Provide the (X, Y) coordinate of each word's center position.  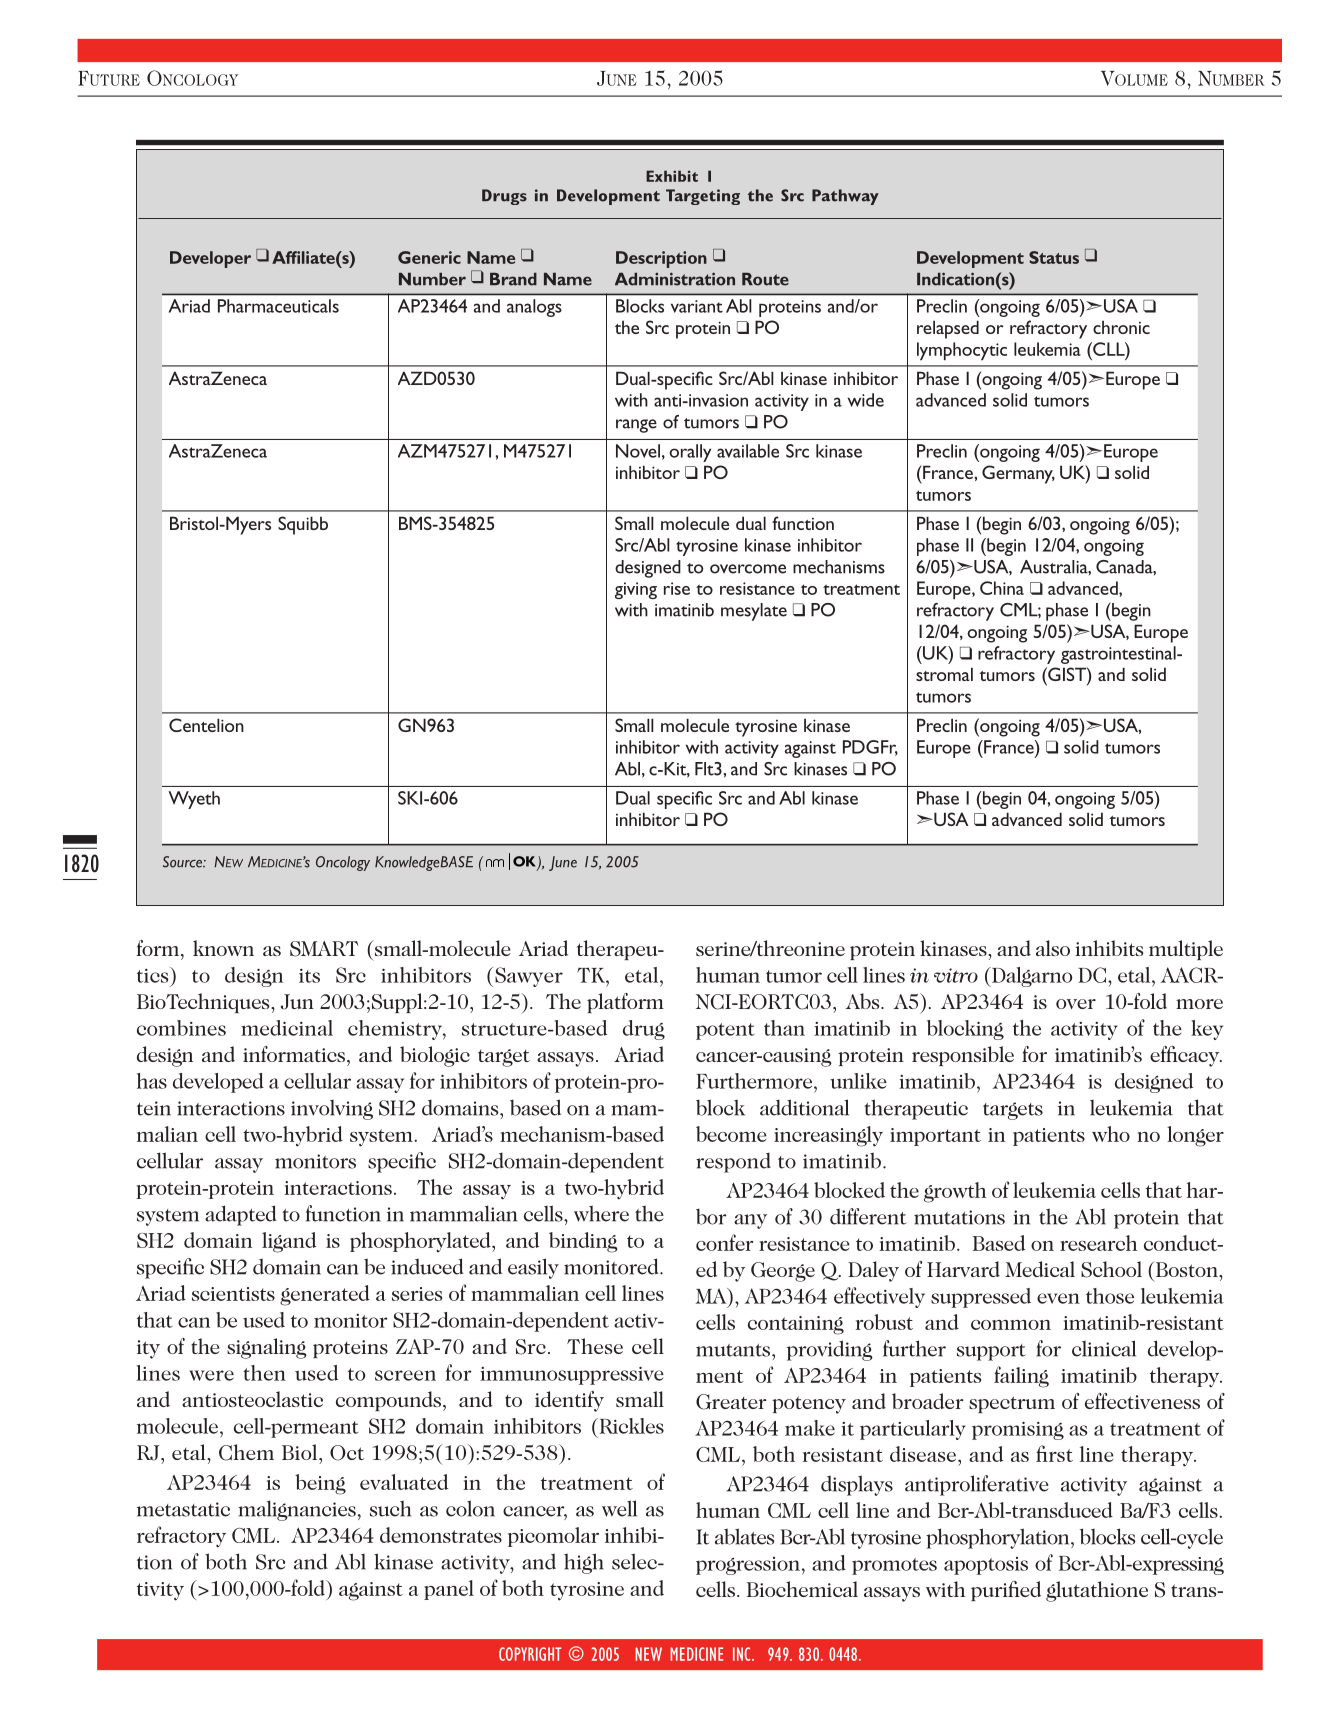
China (1002, 588)
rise (677, 588)
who (1111, 1134)
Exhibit (672, 176)
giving (636, 590)
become (731, 1134)
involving (332, 1110)
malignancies (297, 1510)
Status (1054, 257)
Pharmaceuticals (278, 306)
